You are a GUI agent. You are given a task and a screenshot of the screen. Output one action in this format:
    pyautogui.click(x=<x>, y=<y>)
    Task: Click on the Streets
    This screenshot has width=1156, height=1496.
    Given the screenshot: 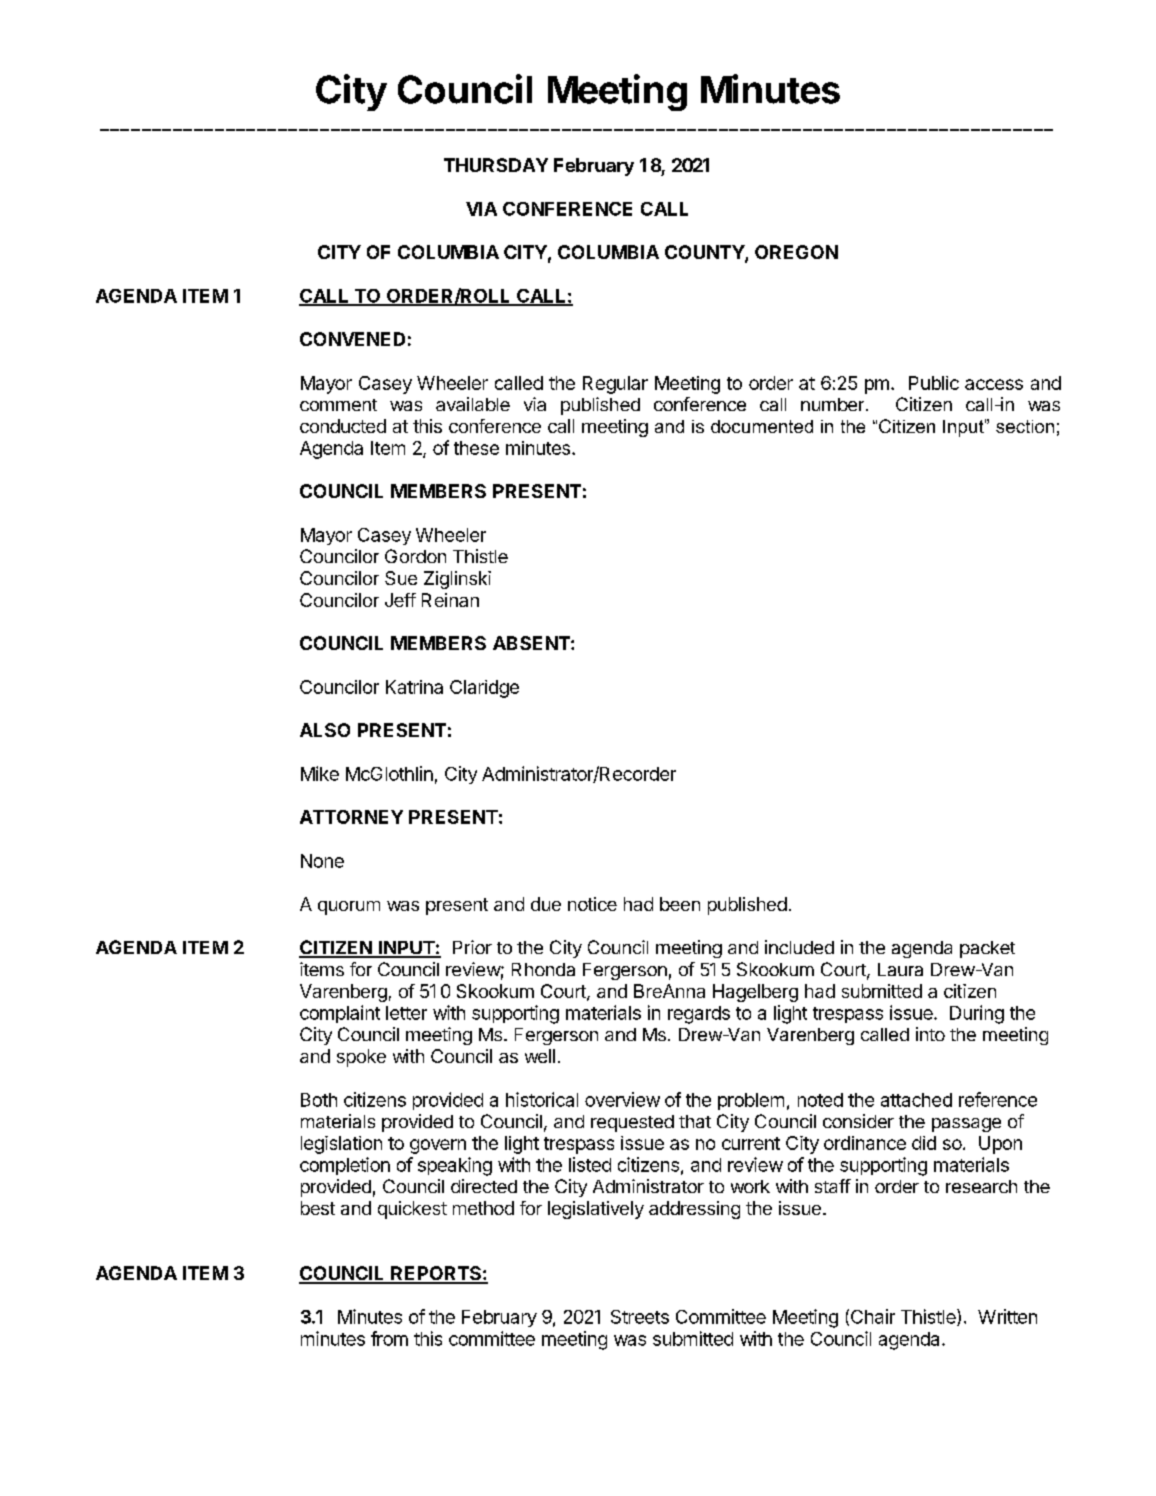 What is the action you would take?
    pyautogui.click(x=640, y=1317)
